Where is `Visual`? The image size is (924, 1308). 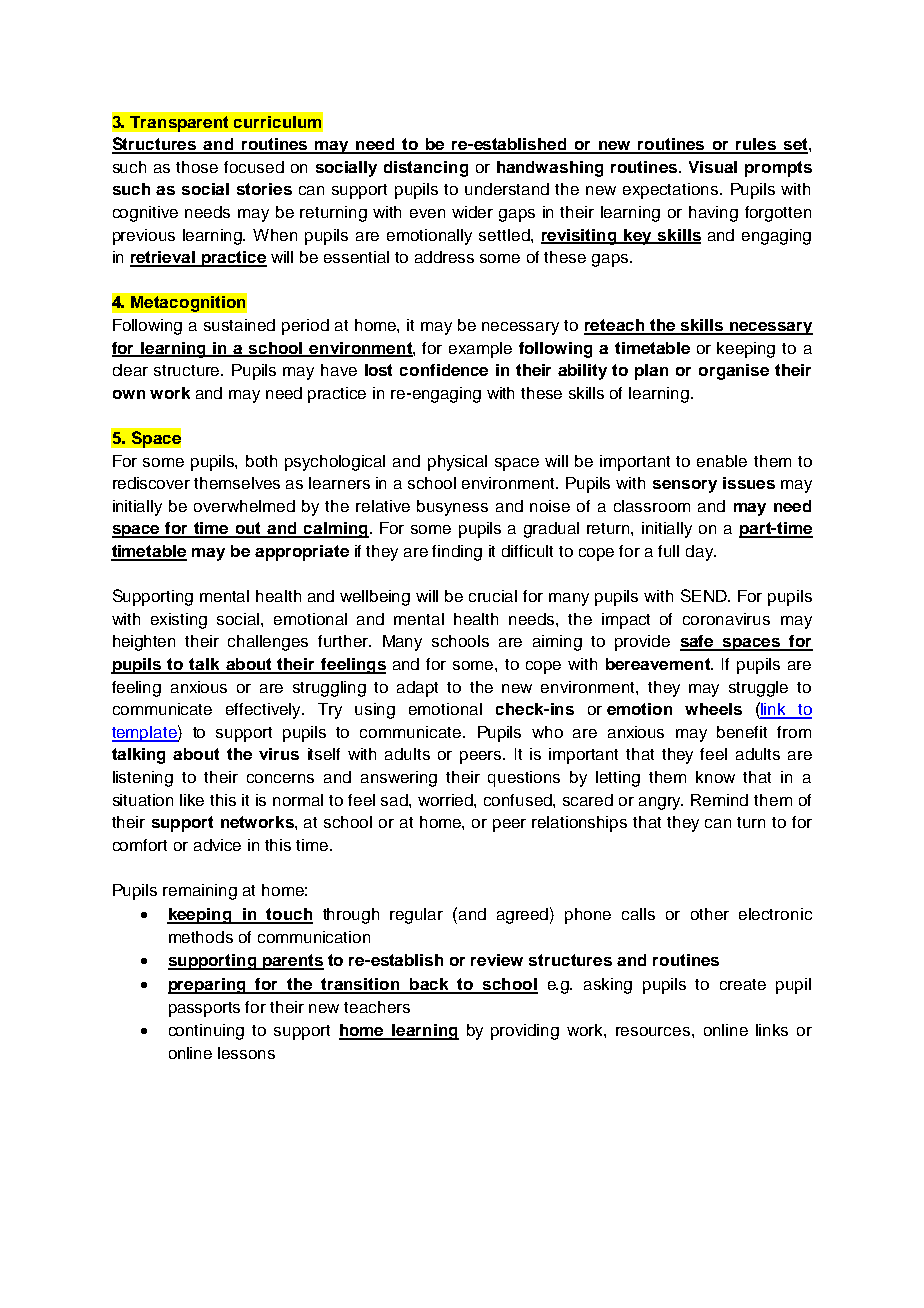 Visual is located at coordinates (713, 167).
